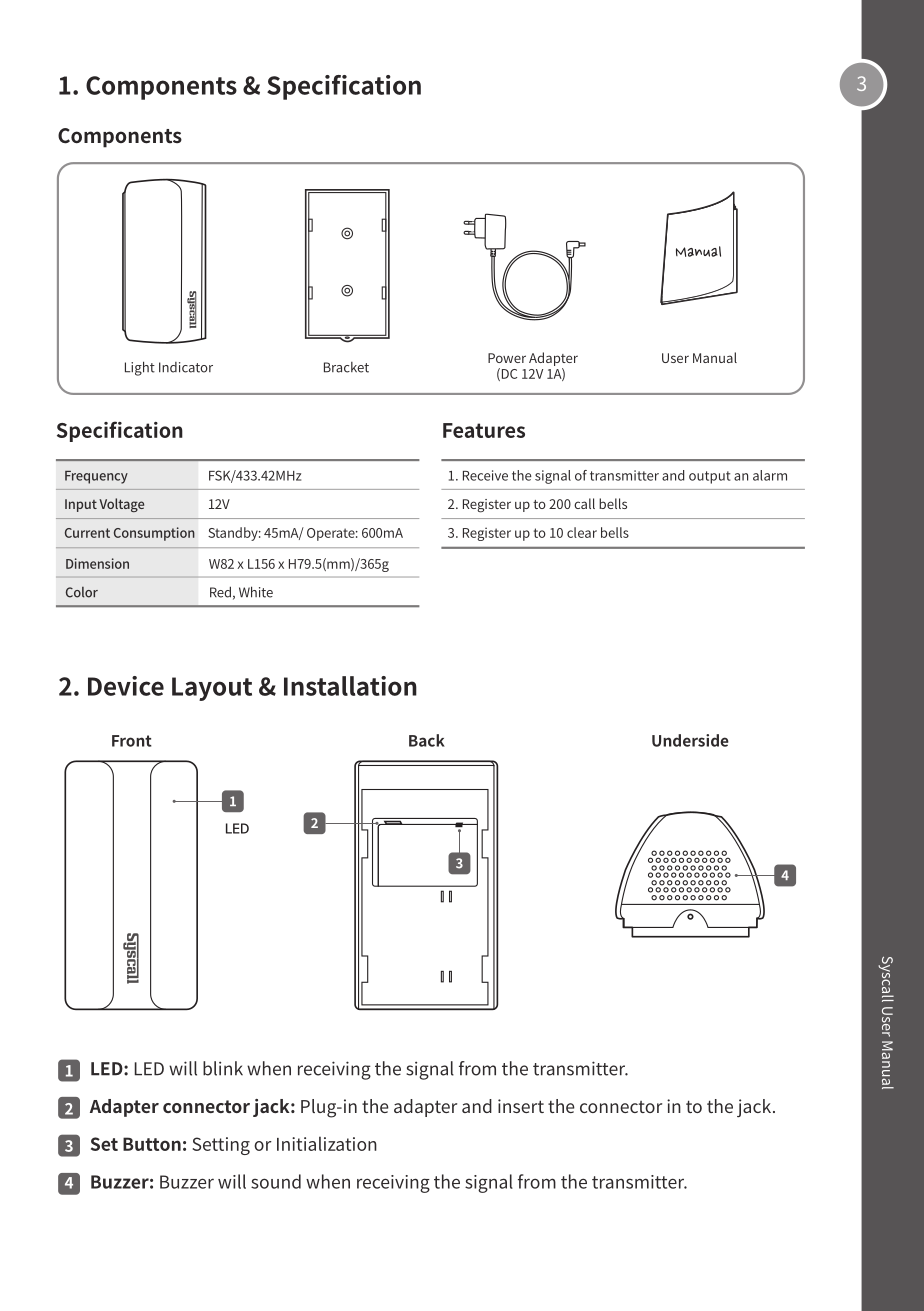  I want to click on Power, so click(507, 358).
